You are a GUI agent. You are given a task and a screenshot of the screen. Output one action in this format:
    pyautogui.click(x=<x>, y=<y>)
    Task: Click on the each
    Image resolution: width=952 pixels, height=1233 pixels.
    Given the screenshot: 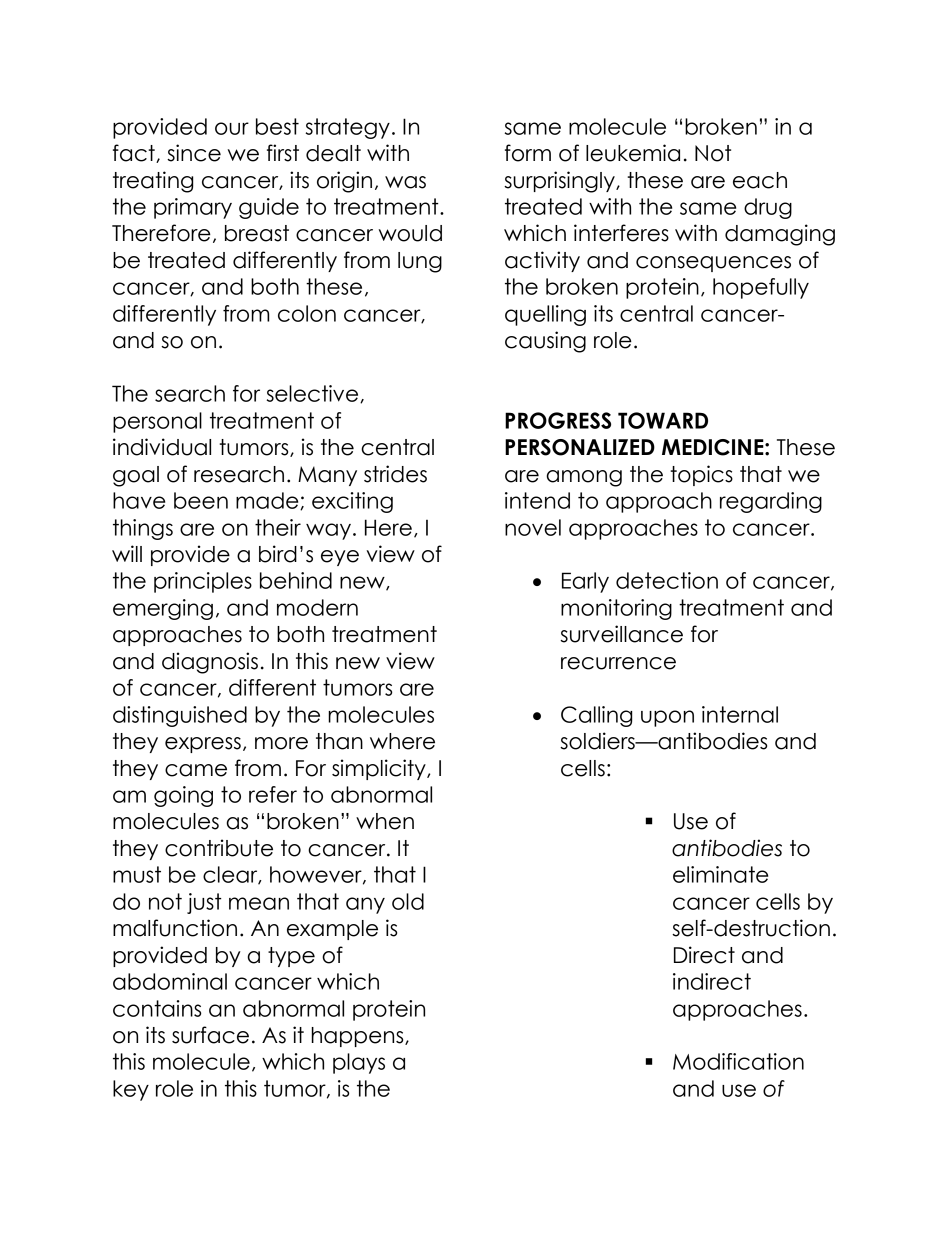 What is the action you would take?
    pyautogui.click(x=760, y=180)
